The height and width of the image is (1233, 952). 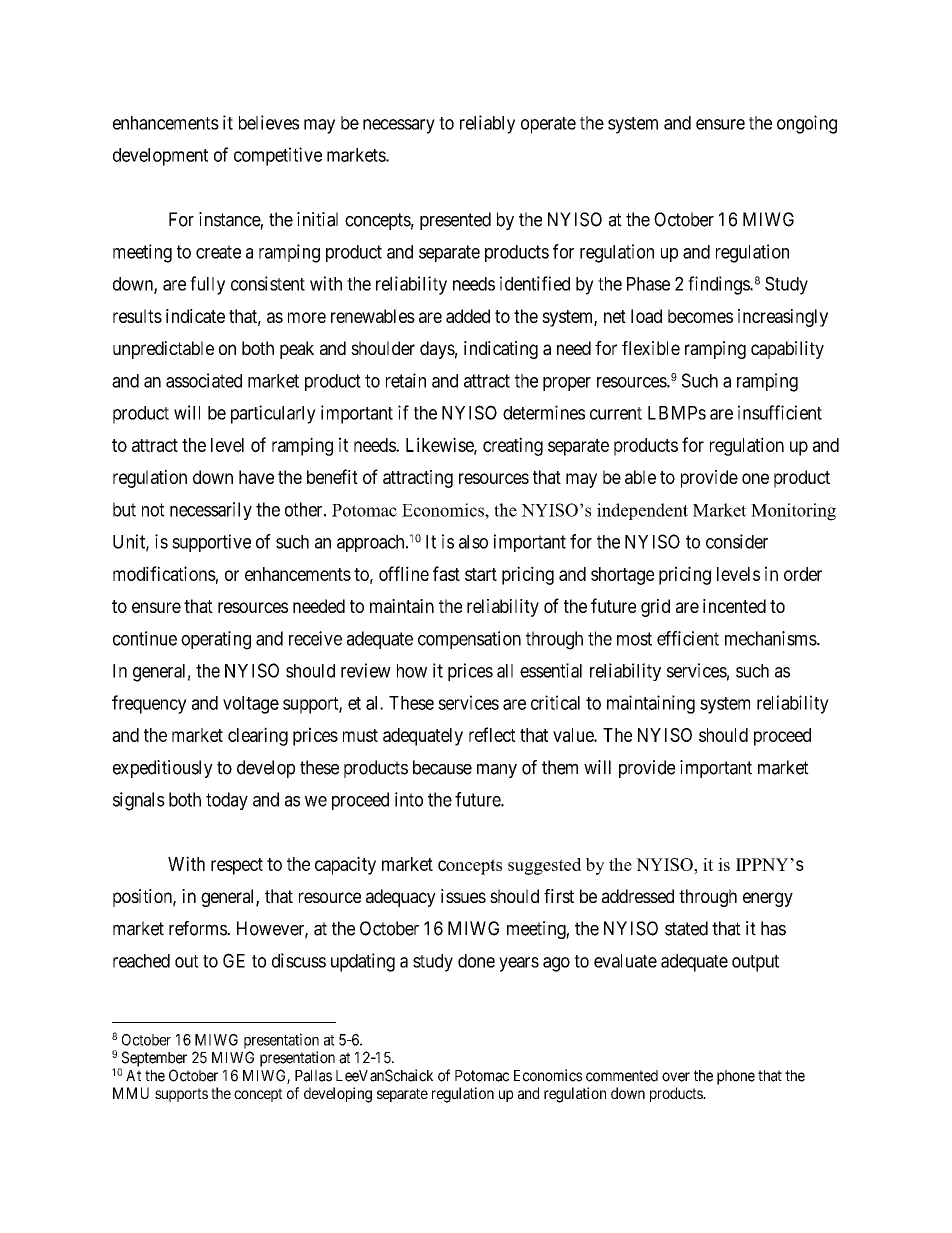 I want to click on operating, so click(x=216, y=640).
